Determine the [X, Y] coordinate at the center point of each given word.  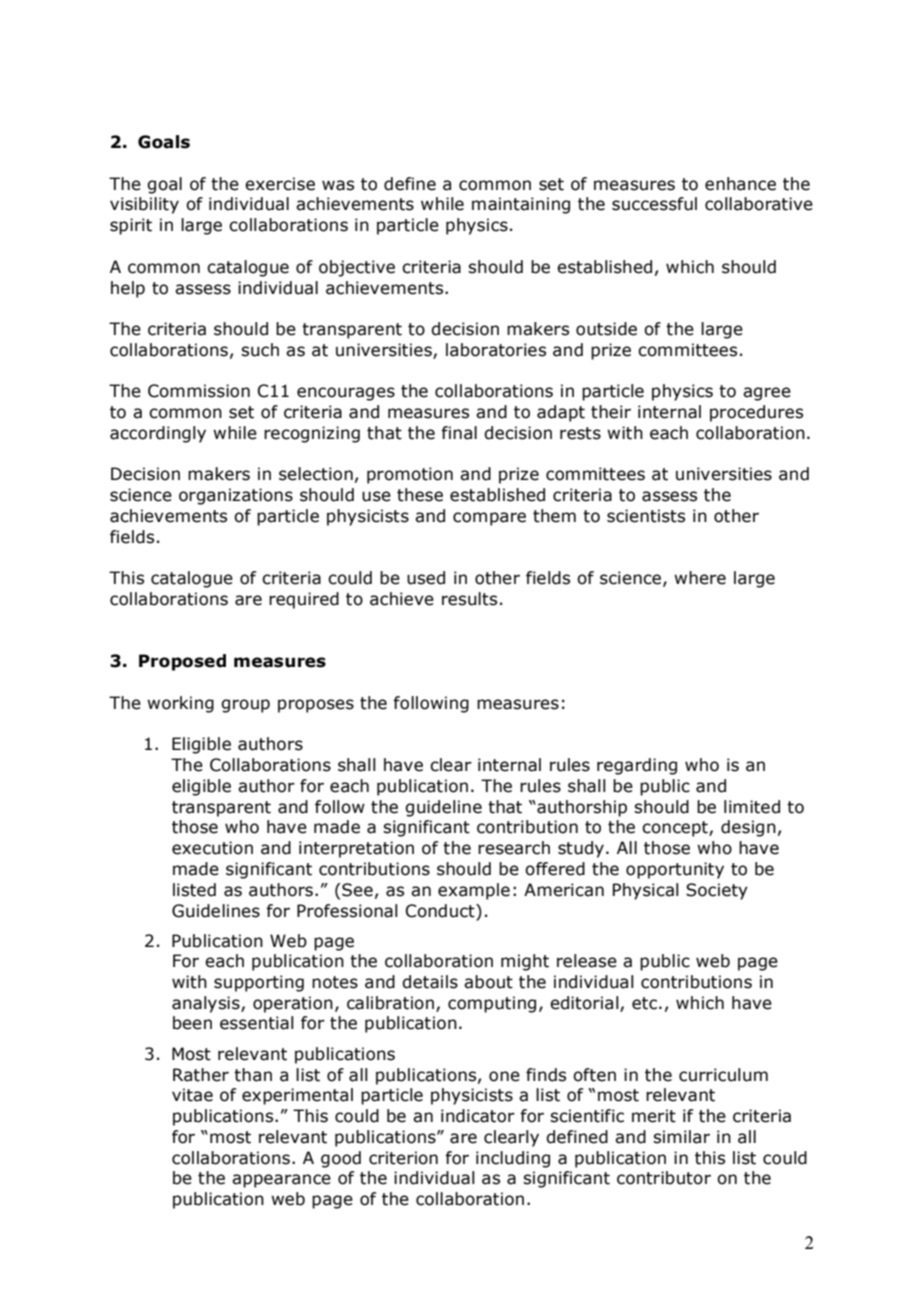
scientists [646, 516]
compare [489, 519]
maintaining [521, 205]
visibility [144, 205]
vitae [192, 1095]
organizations [236, 496]
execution [212, 848]
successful [654, 204]
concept [676, 829]
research [514, 848]
